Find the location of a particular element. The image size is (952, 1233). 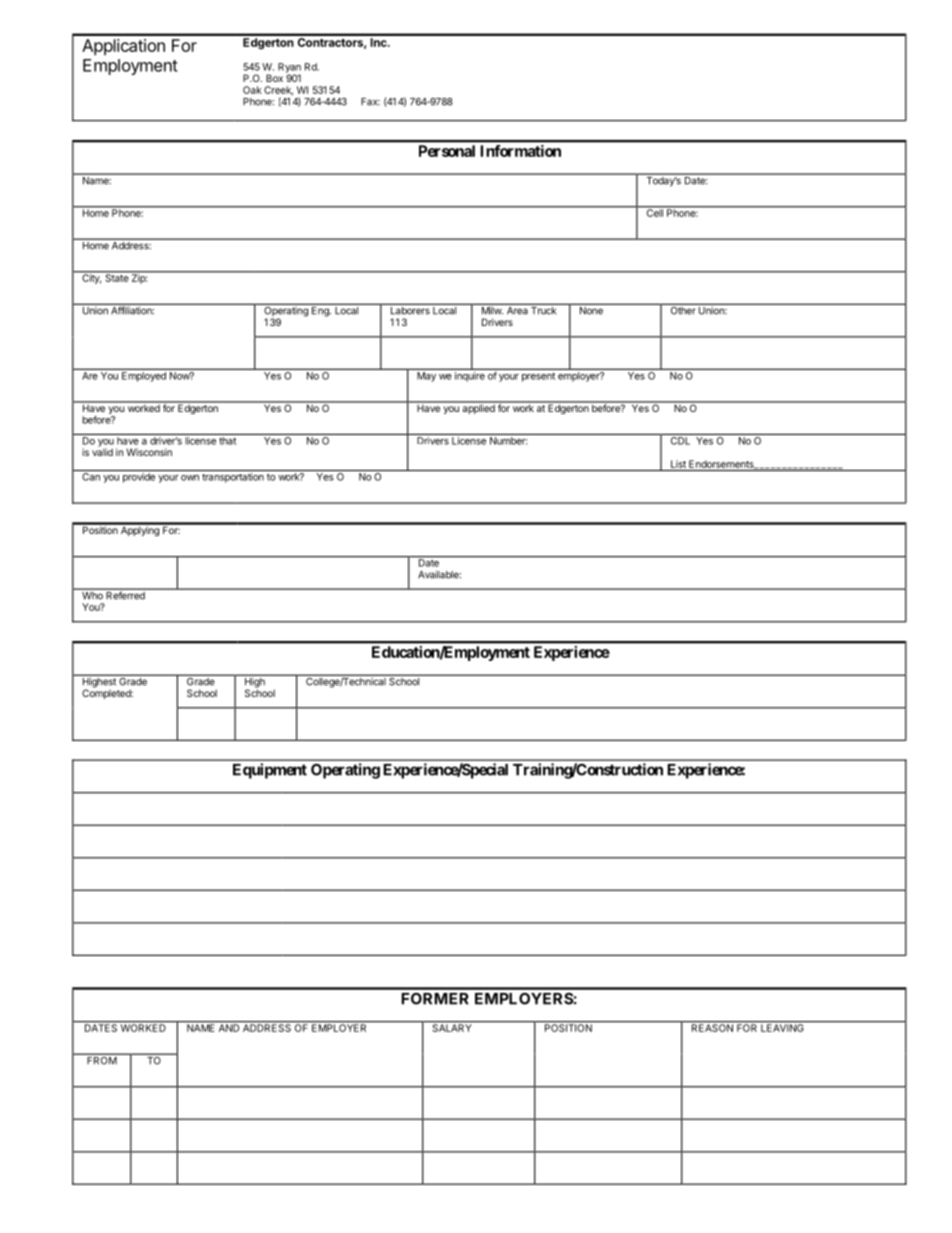

Cell is located at coordinates (654, 212).
